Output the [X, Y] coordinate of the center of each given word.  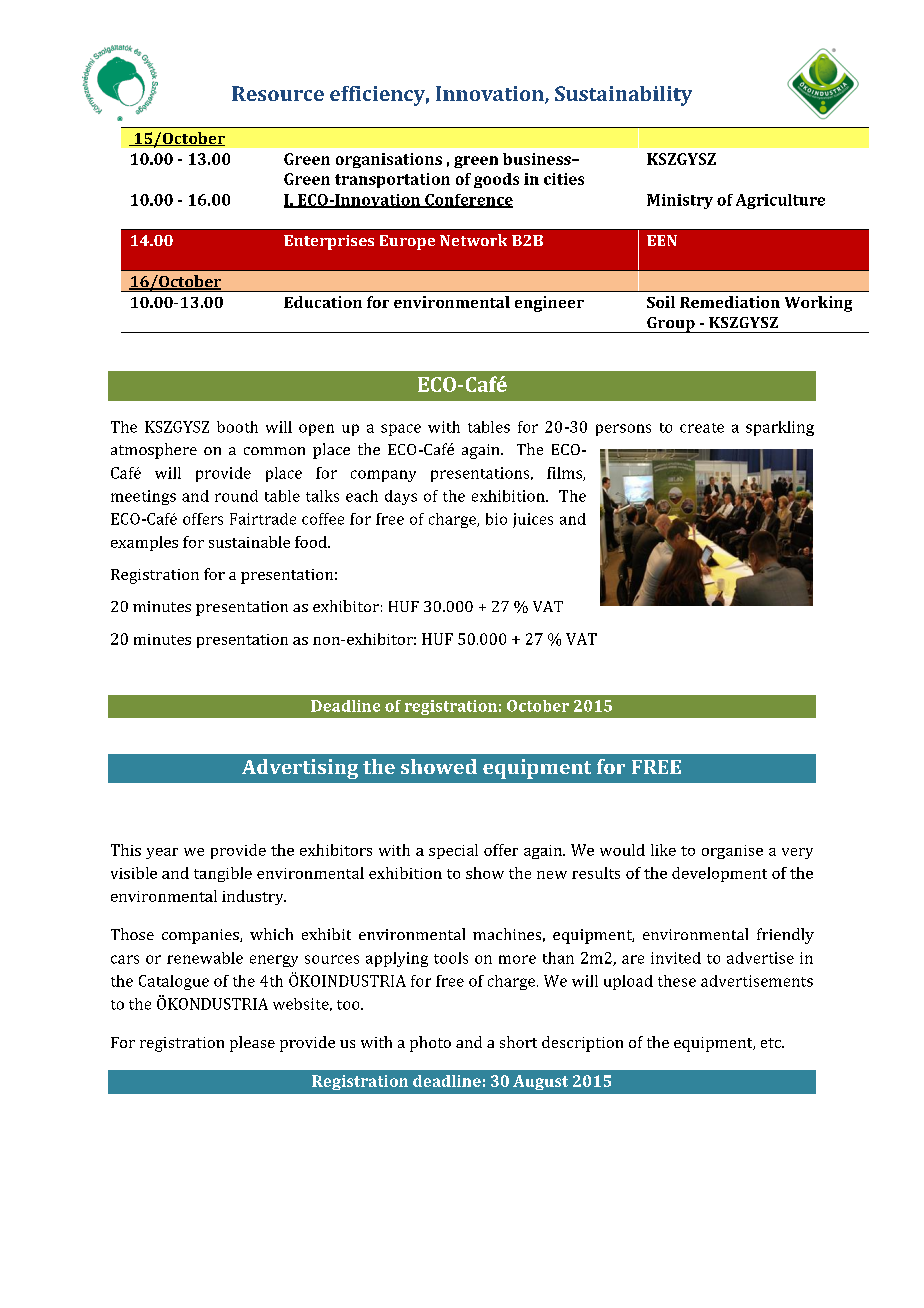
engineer [549, 304]
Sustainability [623, 96]
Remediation [730, 302]
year [162, 853]
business [538, 159]
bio [496, 519]
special [453, 851]
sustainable [249, 542]
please [252, 1044]
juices [533, 520]
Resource [278, 93]
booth [237, 427]
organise [732, 852]
